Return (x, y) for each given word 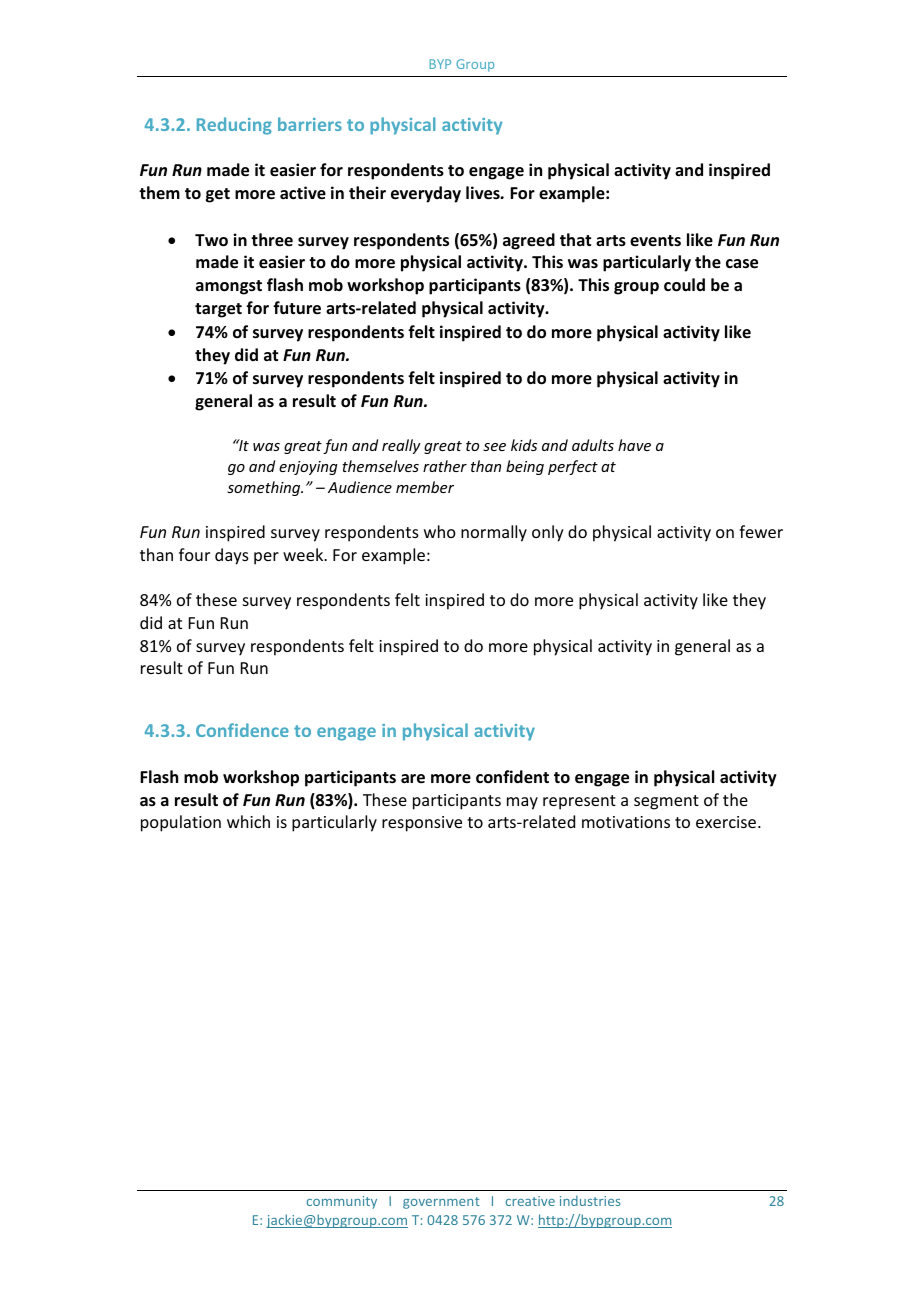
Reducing (234, 126)
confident (512, 777)
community (342, 1202)
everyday (426, 194)
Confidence (242, 730)
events (655, 240)
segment (666, 802)
